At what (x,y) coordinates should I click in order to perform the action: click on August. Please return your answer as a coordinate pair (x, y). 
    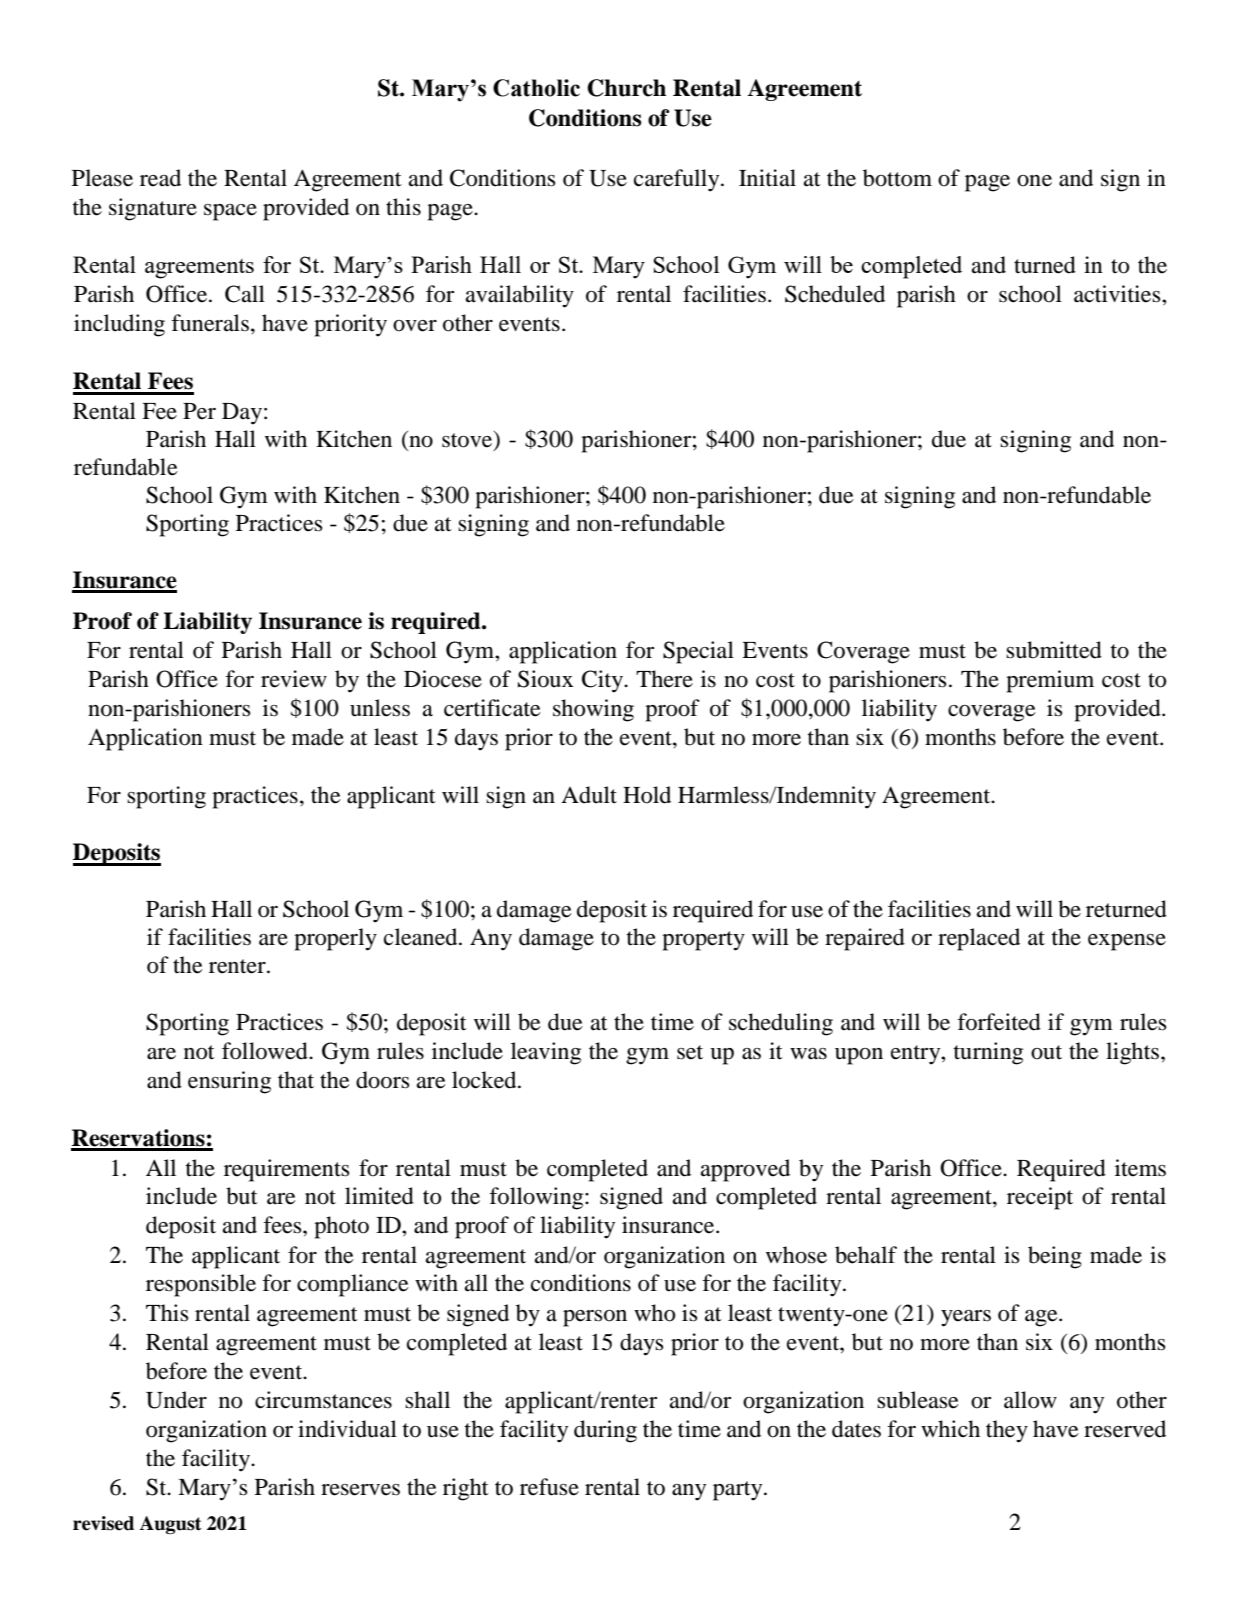
    Looking at the image, I should click on (171, 1525).
